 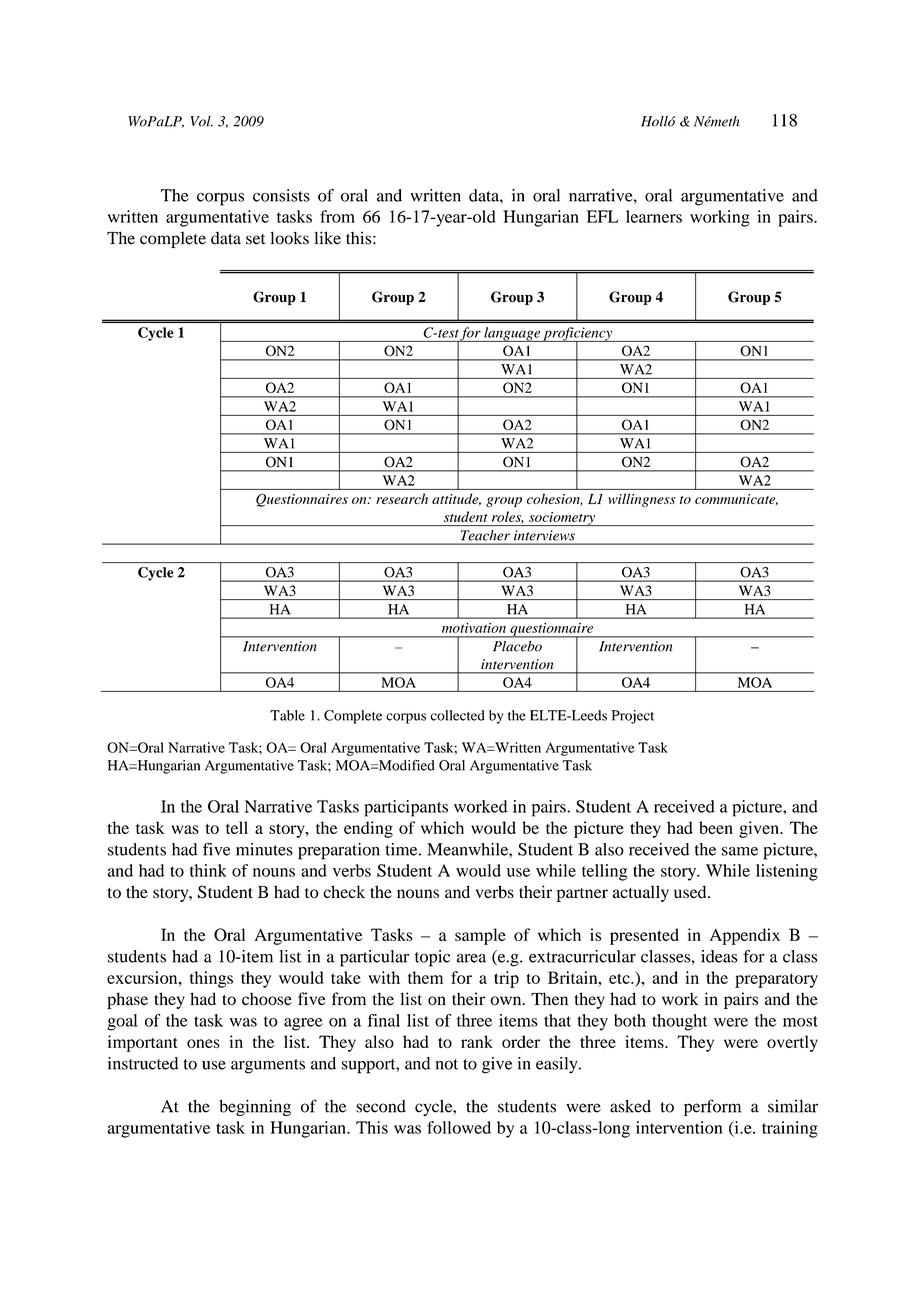 I want to click on followed, so click(x=459, y=1127).
